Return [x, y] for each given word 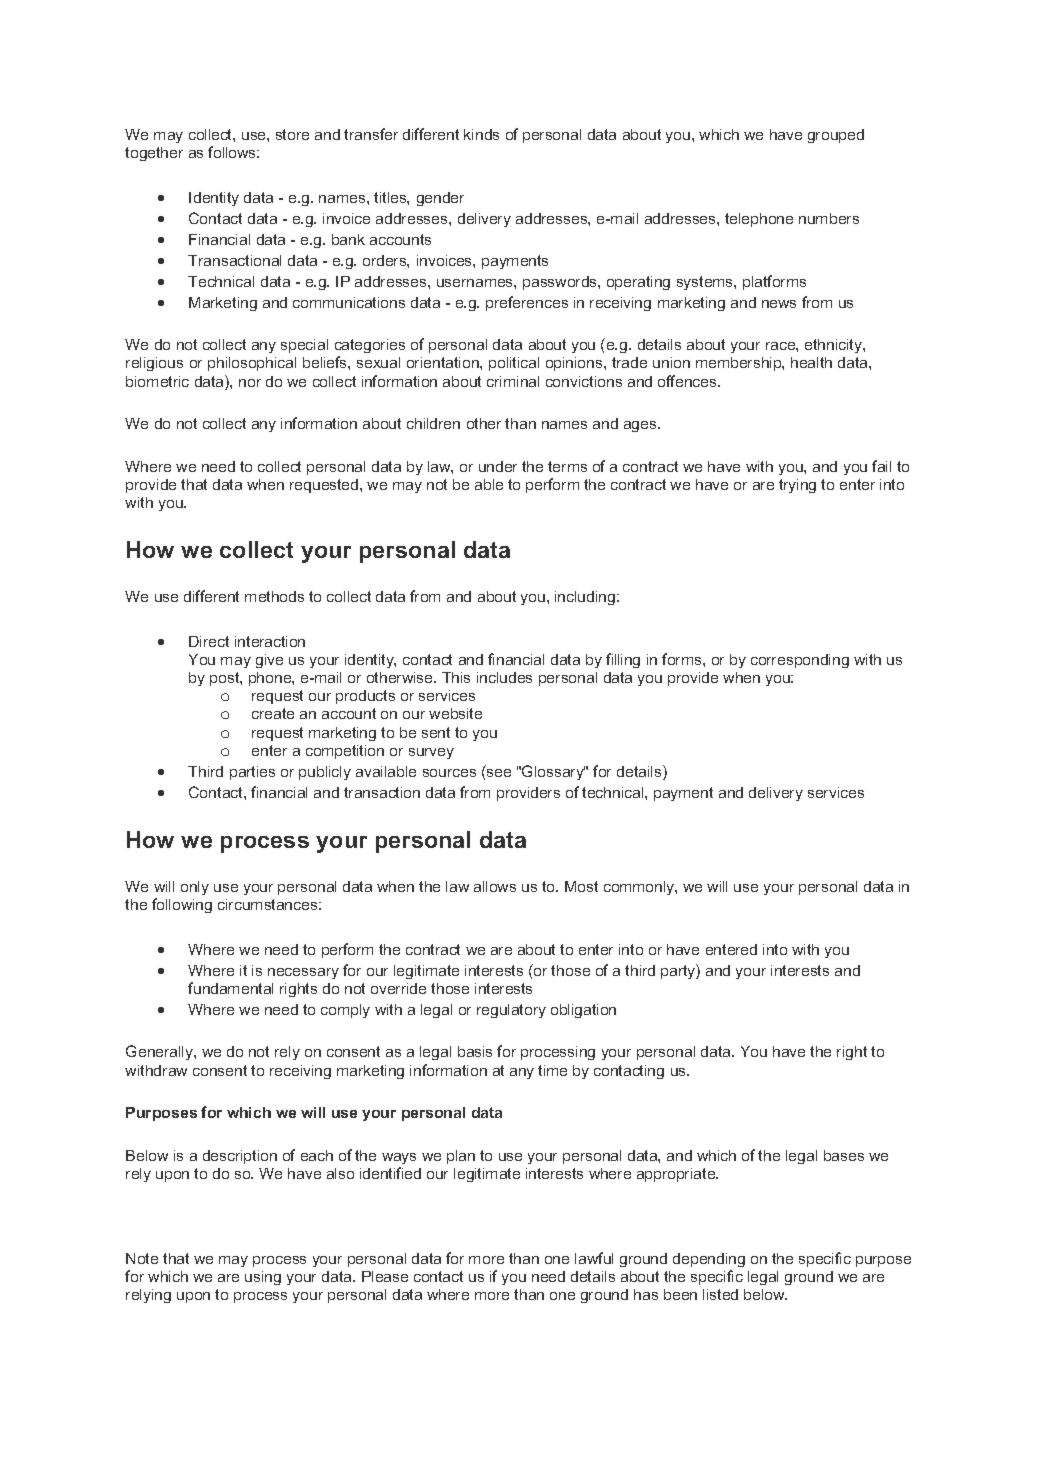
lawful [594, 1258]
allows [495, 886]
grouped [836, 136]
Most [581, 886]
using [263, 1278]
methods [274, 596]
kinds [481, 134]
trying [797, 486]
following [182, 905]
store [292, 134]
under [498, 466]
